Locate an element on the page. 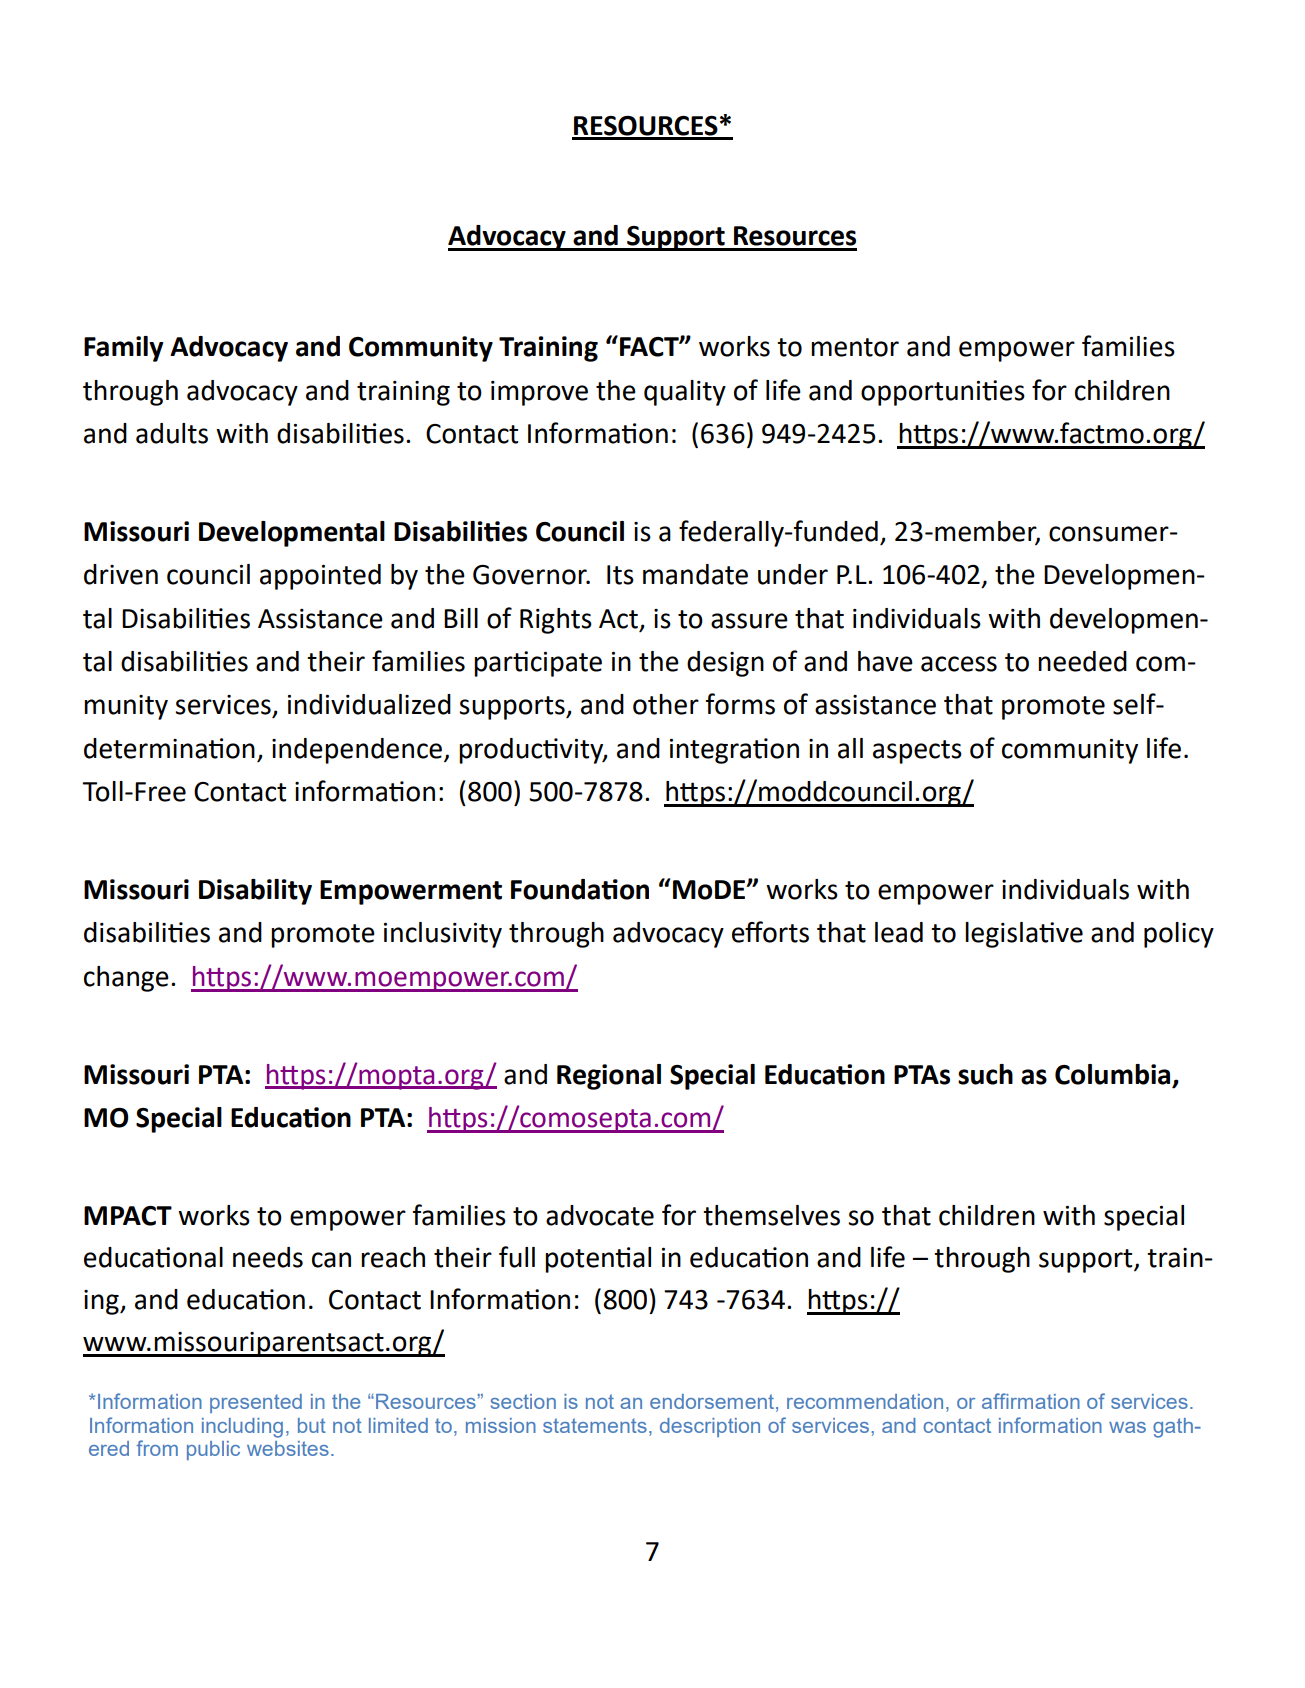 The height and width of the page is (1688, 1305). Regional is located at coordinates (609, 1077).
